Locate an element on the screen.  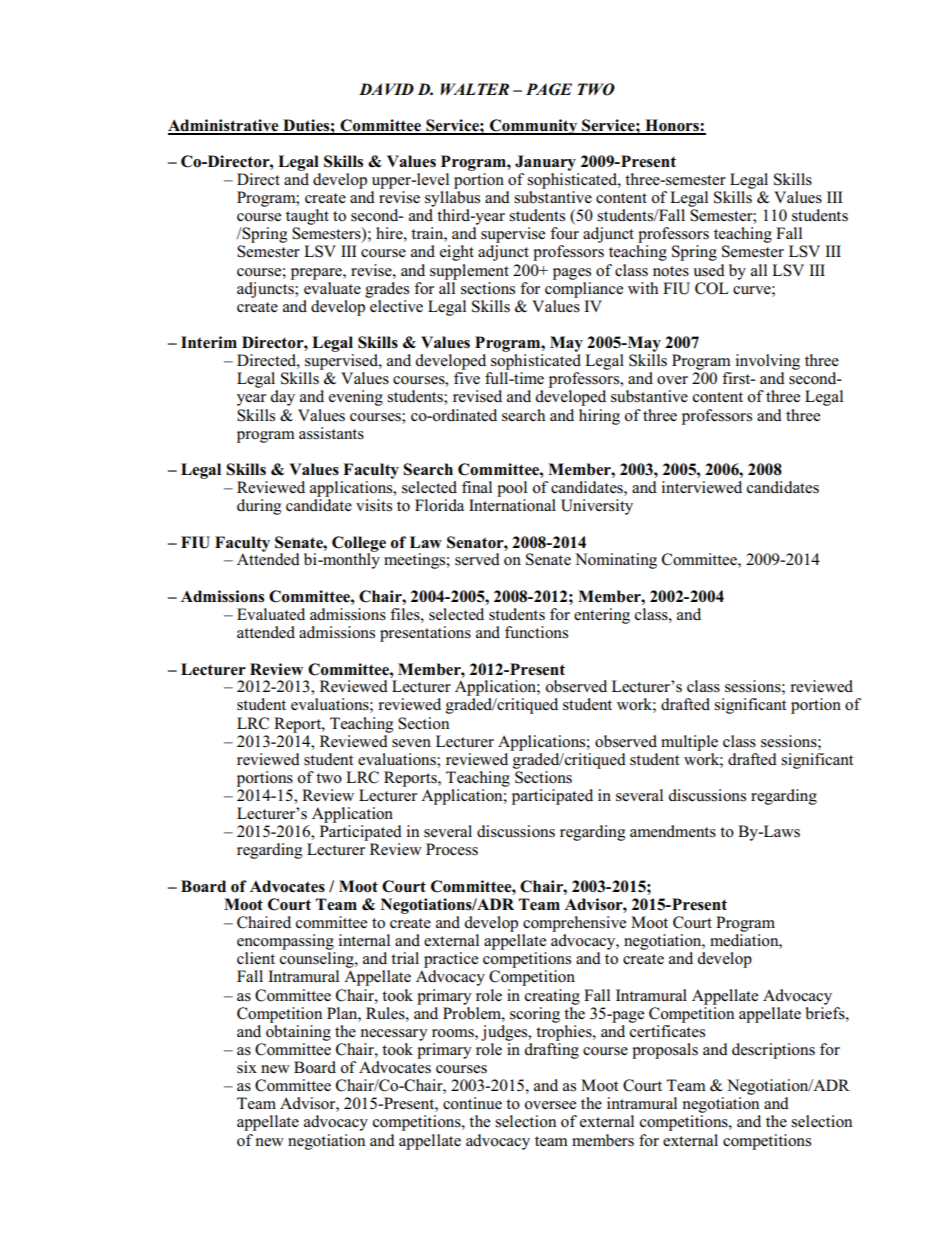
drafting is located at coordinates (551, 1051).
